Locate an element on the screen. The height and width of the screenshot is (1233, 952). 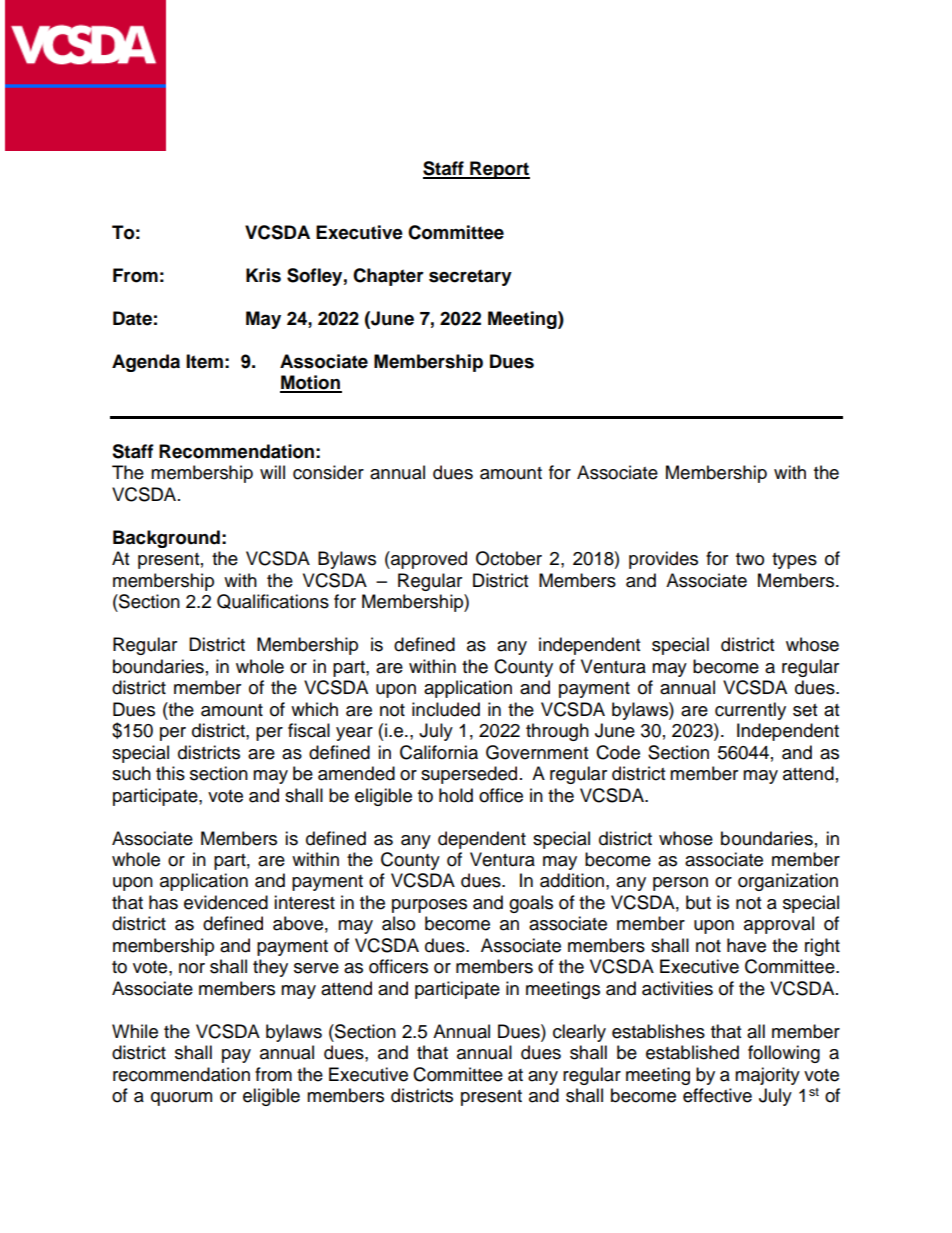
currently is located at coordinates (750, 711).
